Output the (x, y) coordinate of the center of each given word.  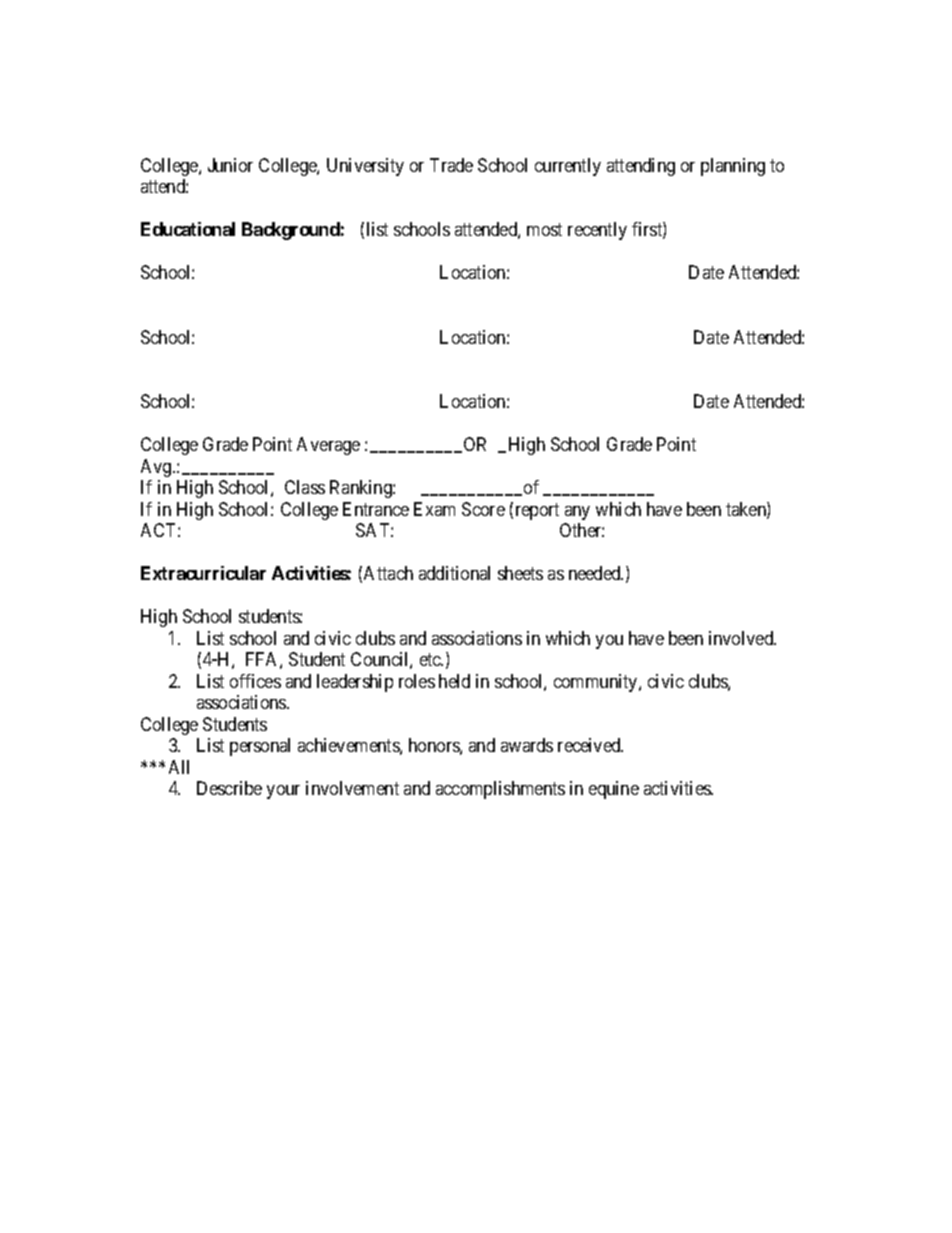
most (544, 230)
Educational (188, 229)
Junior (230, 165)
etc (431, 659)
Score (483, 509)
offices (255, 681)
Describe (229, 788)
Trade (451, 165)
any (577, 513)
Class (305, 487)
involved (742, 638)
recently (597, 231)
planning (733, 167)
